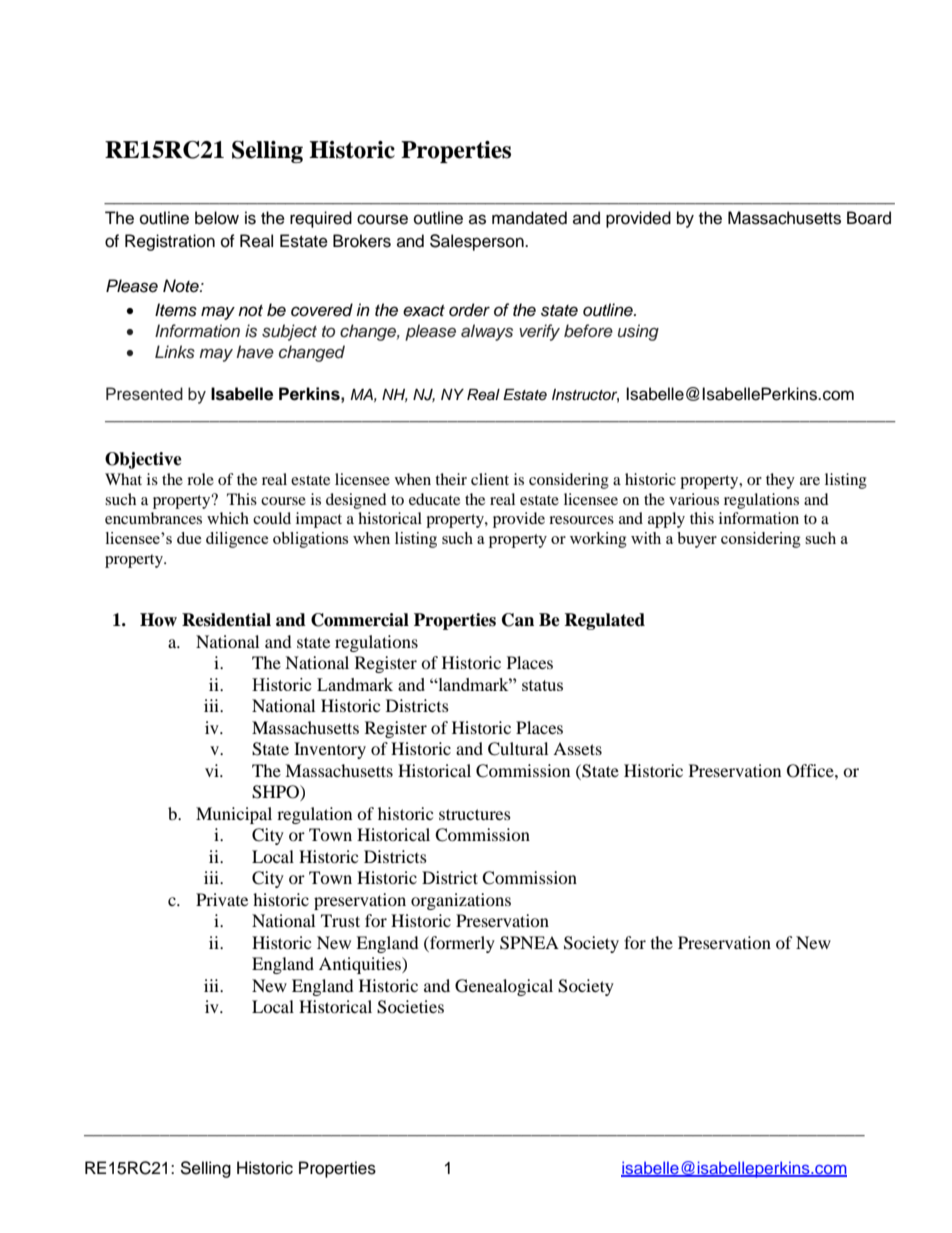 The height and width of the page is (1233, 952). What do you see at coordinates (504, 987) in the page?
I see `Genealogical` at bounding box center [504, 987].
